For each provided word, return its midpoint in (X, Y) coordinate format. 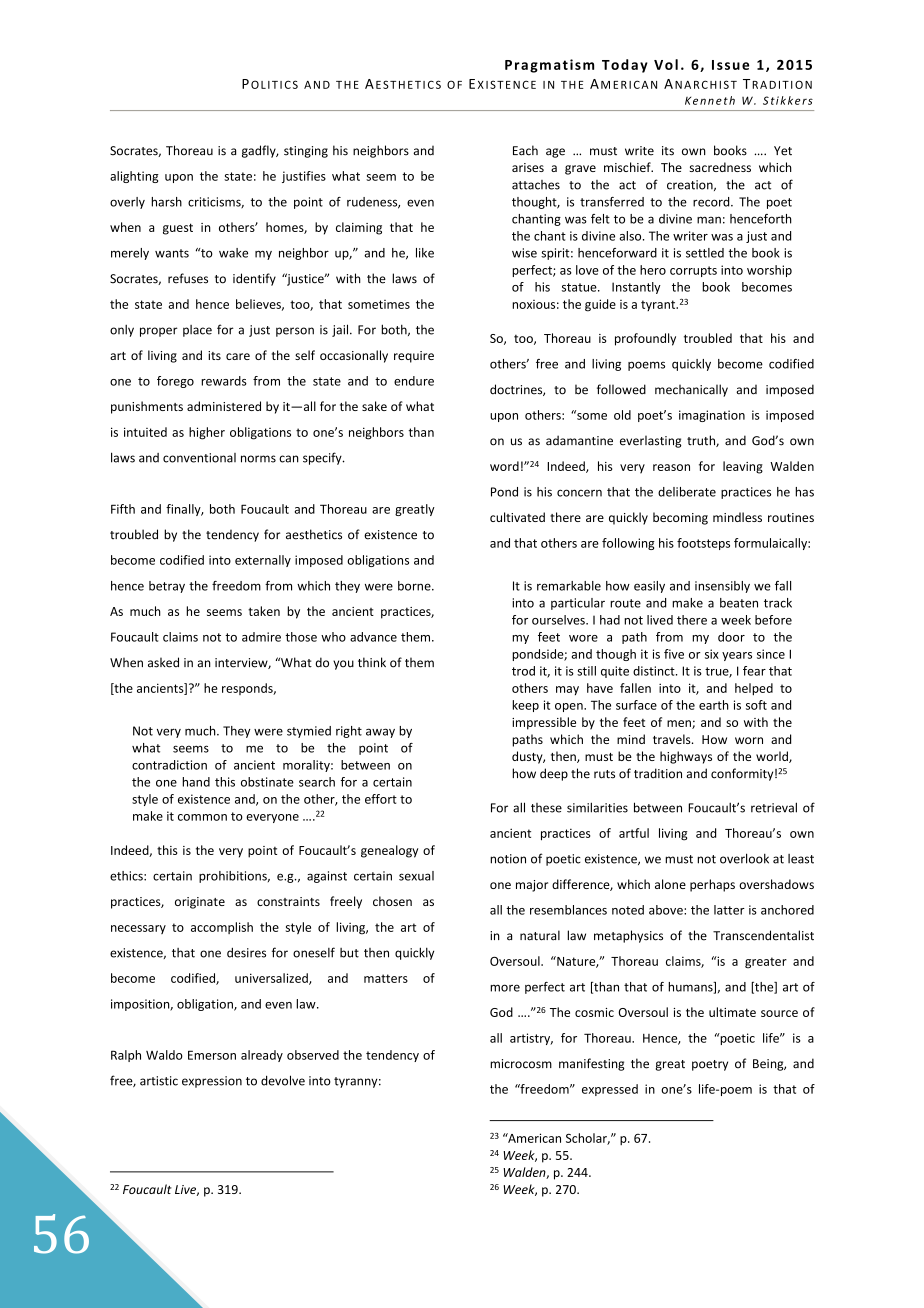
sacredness (720, 167)
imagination (712, 416)
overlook (744, 858)
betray (167, 587)
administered (224, 406)
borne (415, 586)
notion (508, 859)
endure (414, 381)
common (202, 817)
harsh (166, 202)
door (731, 637)
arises (528, 167)
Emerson (212, 1055)
